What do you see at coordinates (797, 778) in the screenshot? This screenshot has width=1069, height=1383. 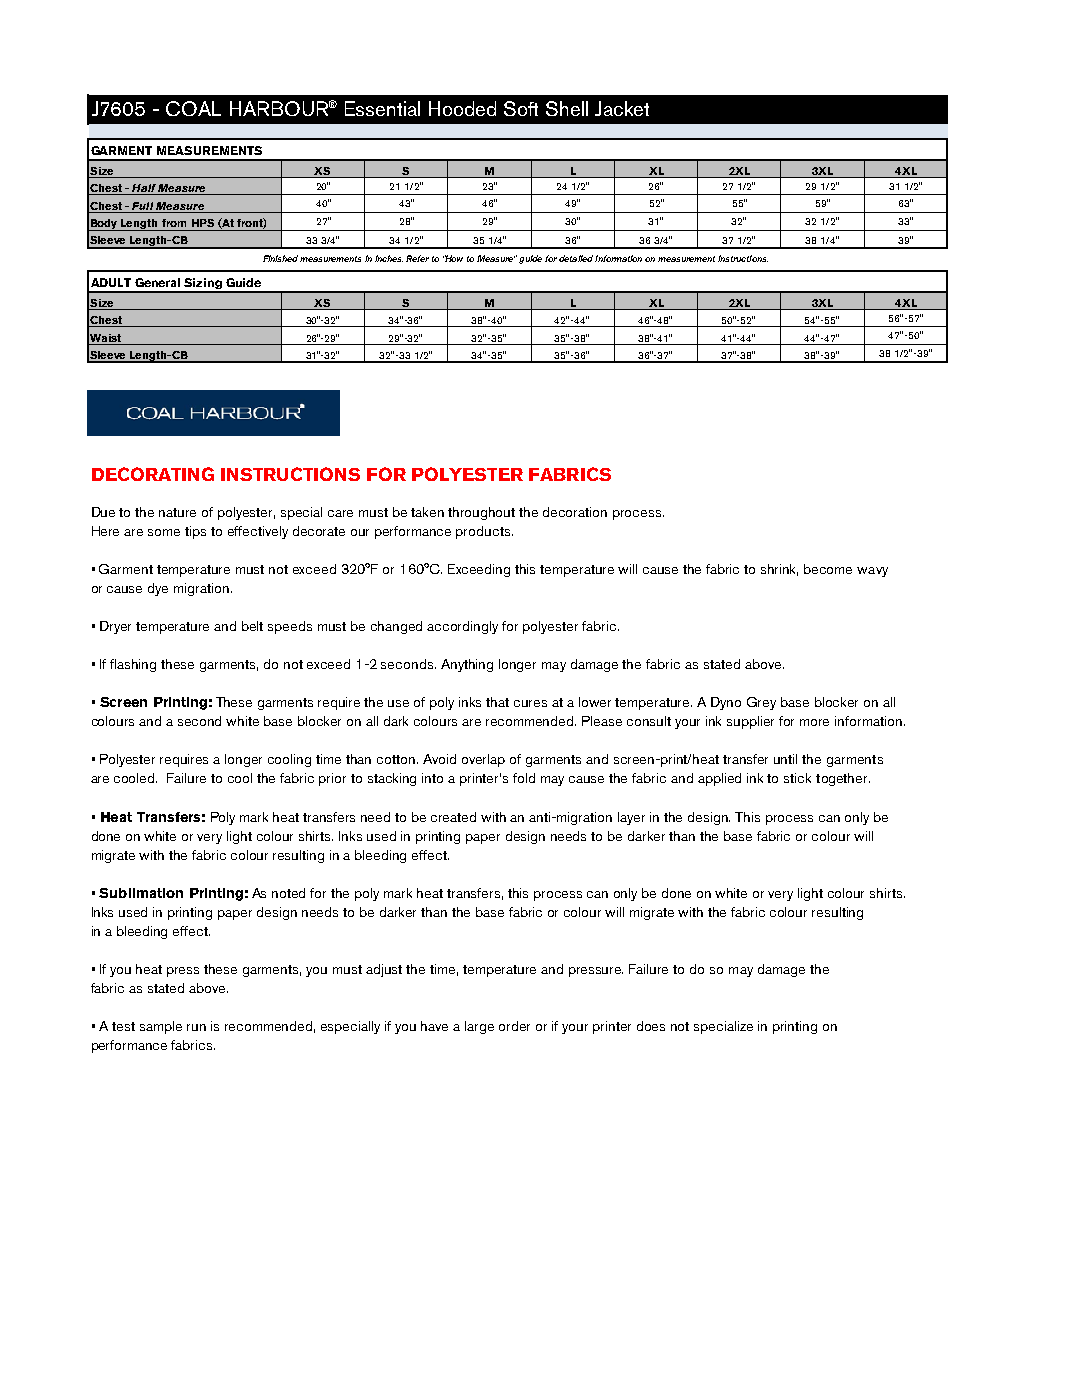 I see `stick` at bounding box center [797, 778].
